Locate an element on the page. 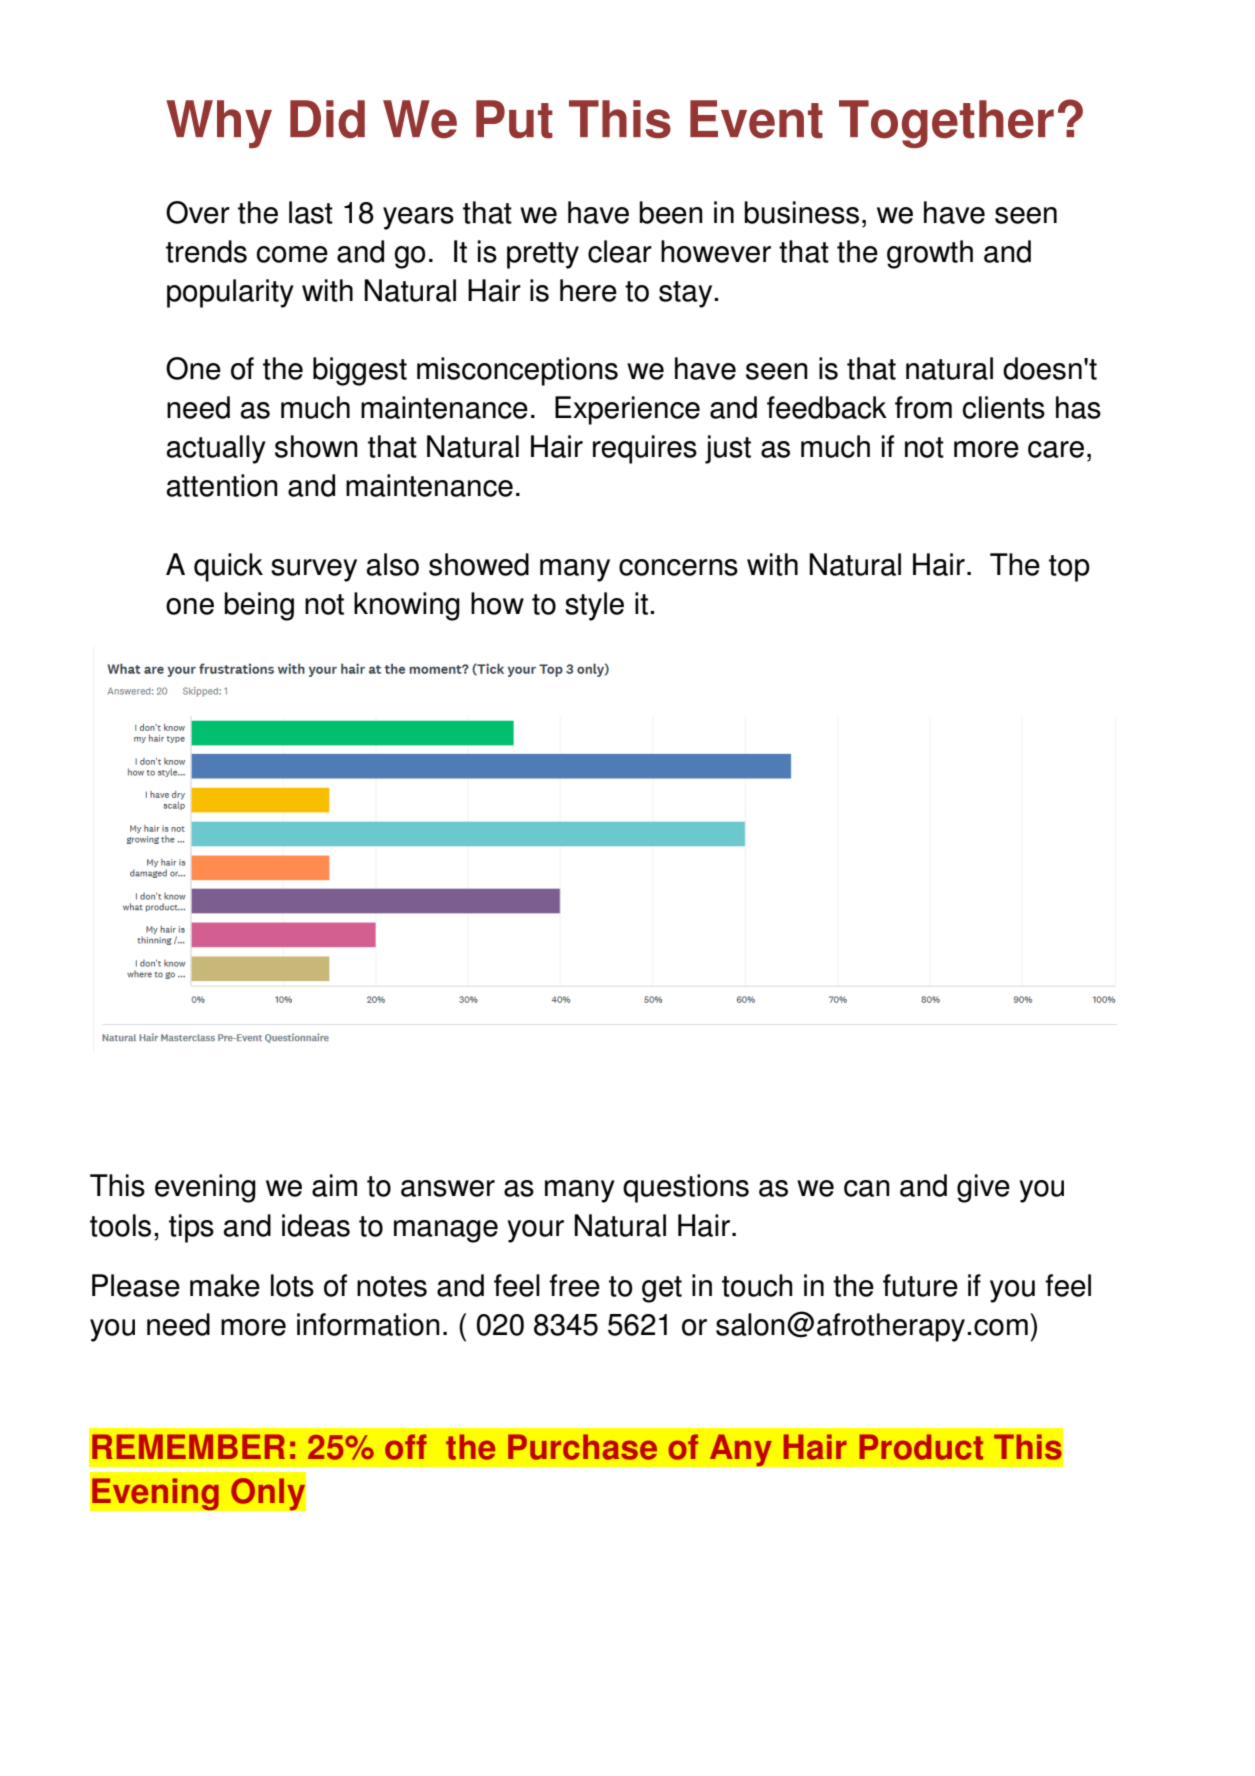  from is located at coordinates (923, 407).
